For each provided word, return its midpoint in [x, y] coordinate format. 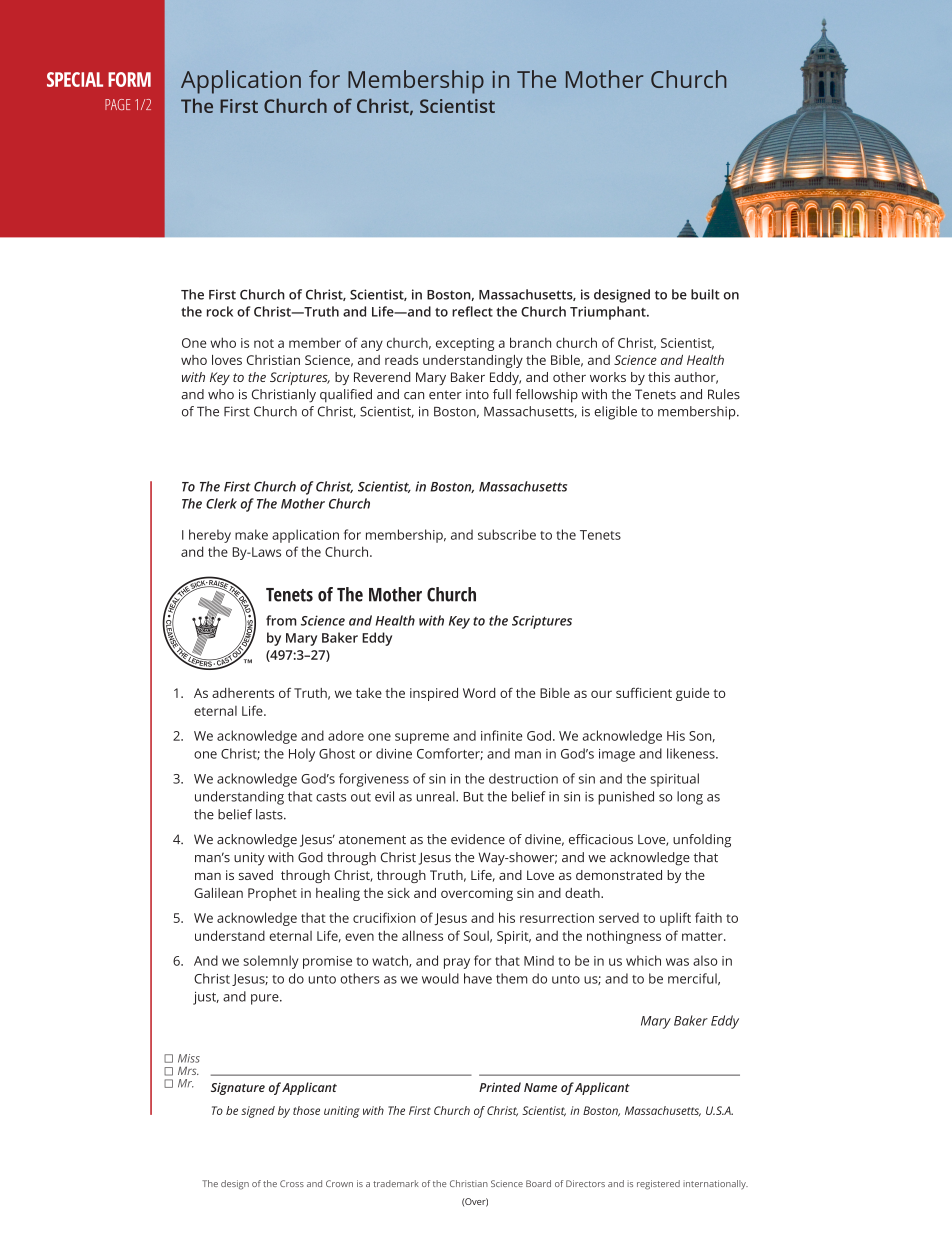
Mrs [188, 1070]
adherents [243, 693]
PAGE [117, 104]
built [705, 294]
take [369, 693]
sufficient [644, 692]
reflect [472, 311]
